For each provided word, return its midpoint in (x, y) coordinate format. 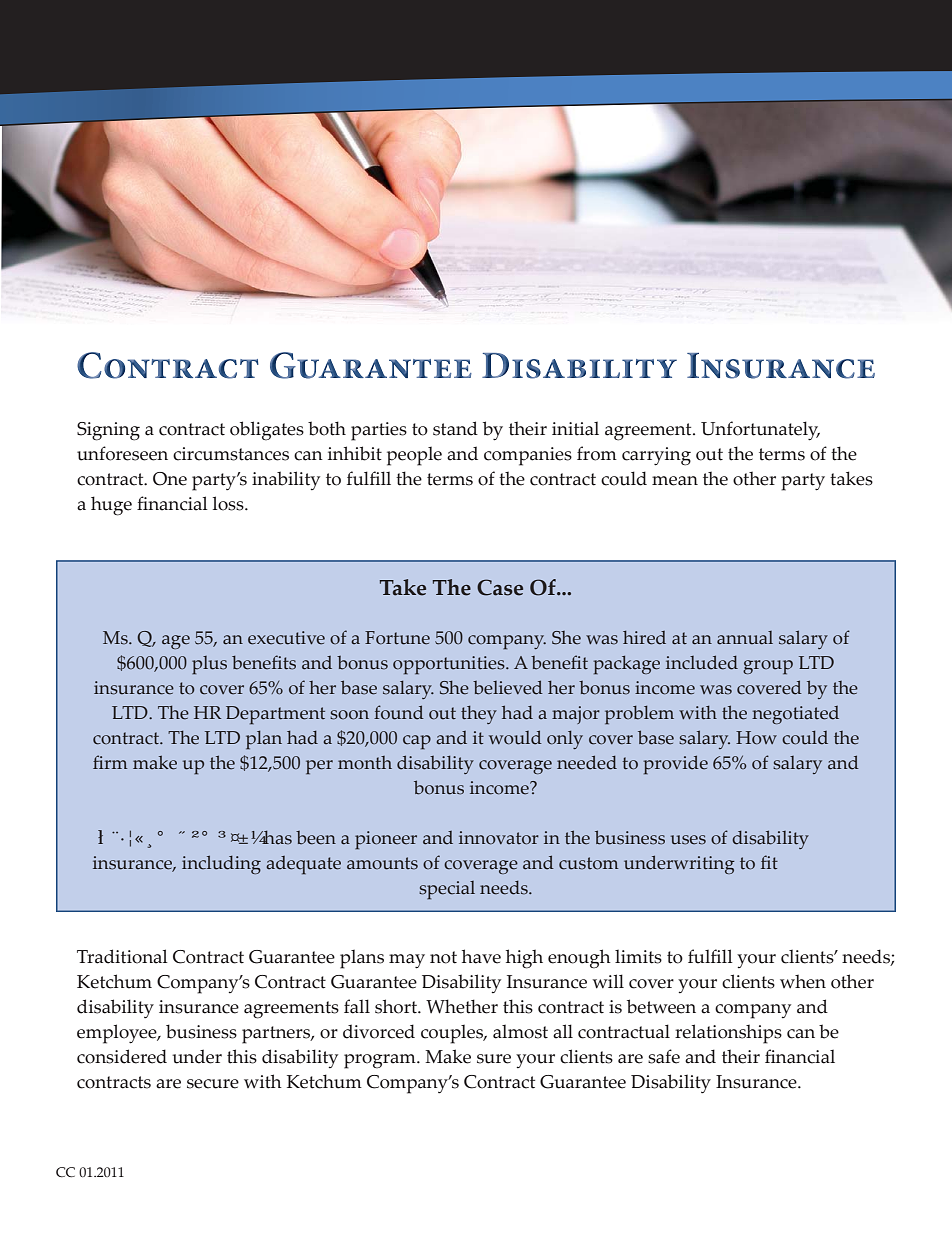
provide (675, 765)
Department (275, 715)
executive (286, 638)
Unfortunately (760, 431)
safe (664, 1056)
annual (745, 638)
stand (455, 428)
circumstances (231, 454)
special (447, 890)
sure (494, 1059)
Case (500, 587)
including (221, 864)
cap (417, 742)
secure (213, 1084)
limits (638, 956)
